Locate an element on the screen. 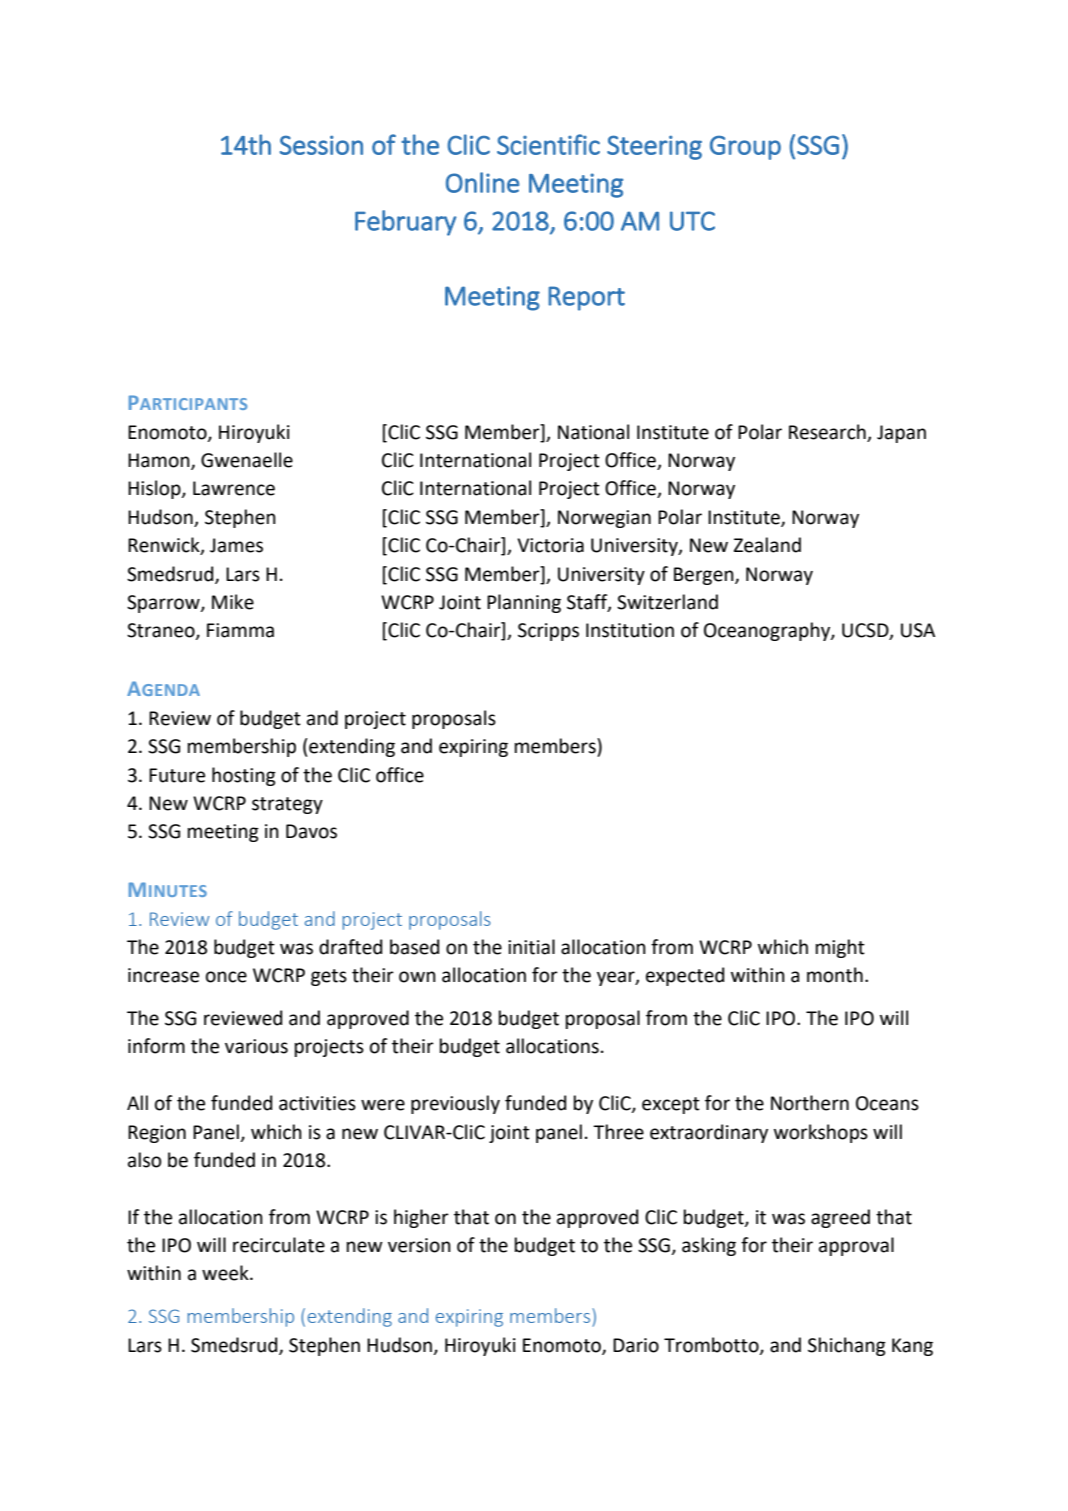  Zealand is located at coordinates (767, 545).
